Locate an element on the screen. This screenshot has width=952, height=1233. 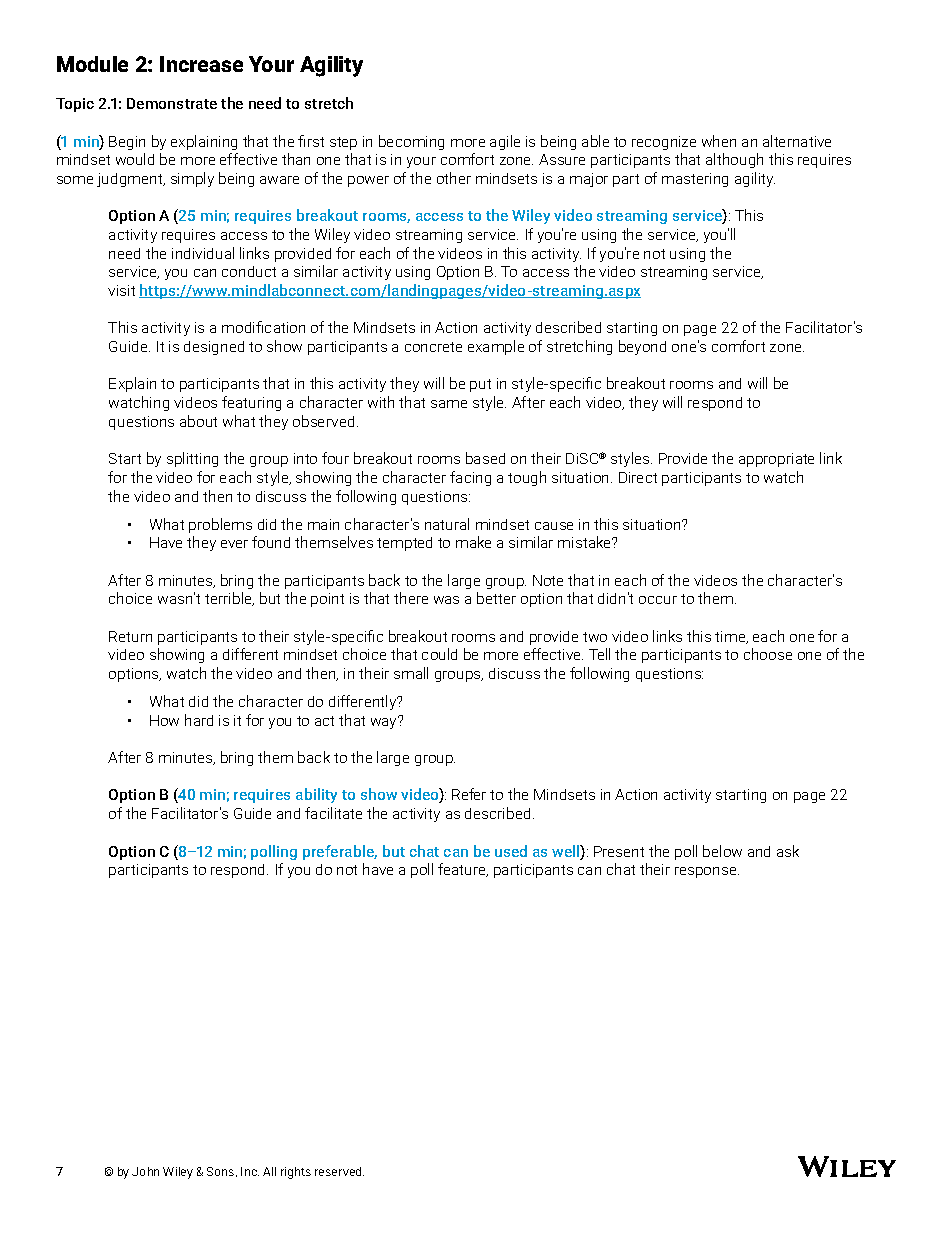
when is located at coordinates (719, 141).
